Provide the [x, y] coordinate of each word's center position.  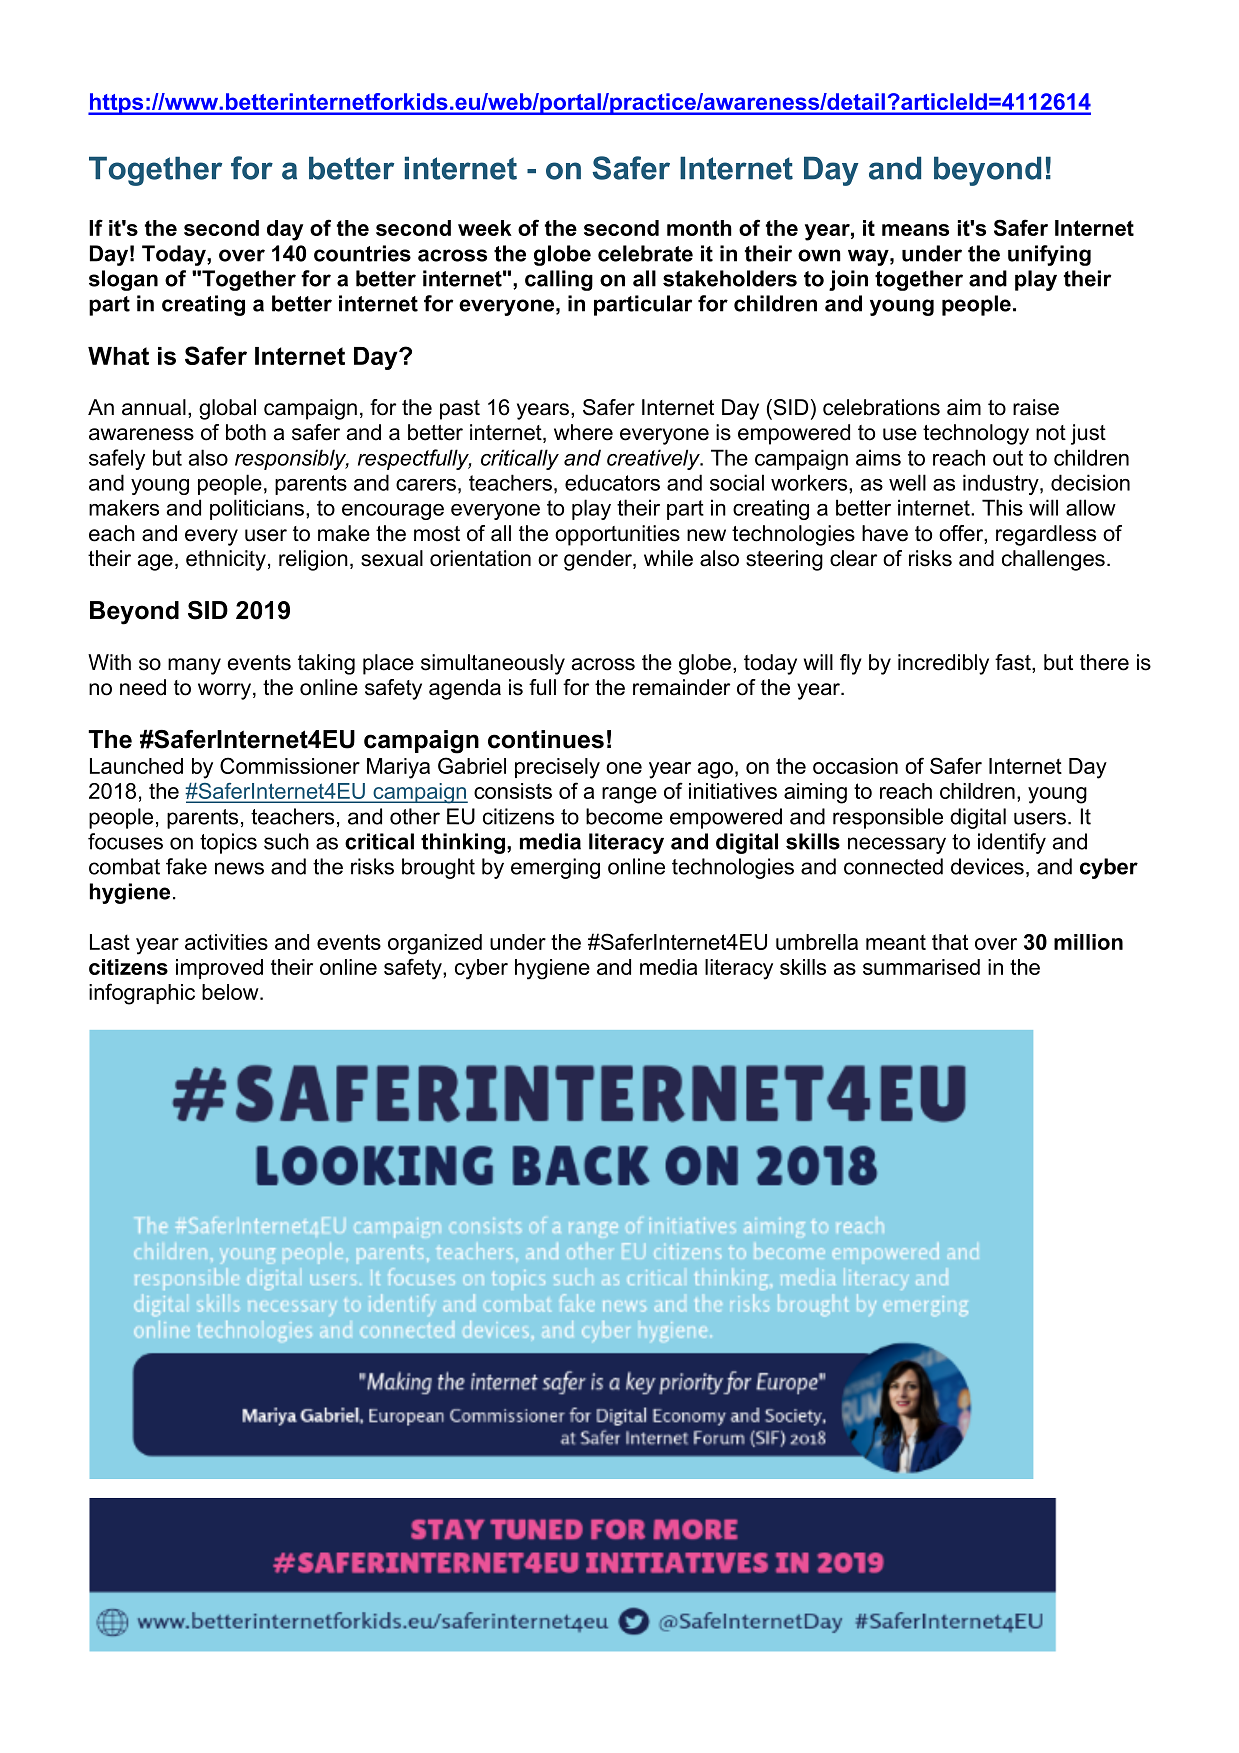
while [668, 558]
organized [435, 944]
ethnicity [226, 560]
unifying [1049, 255]
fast [1014, 662]
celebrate [645, 253]
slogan [123, 280]
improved [219, 969]
